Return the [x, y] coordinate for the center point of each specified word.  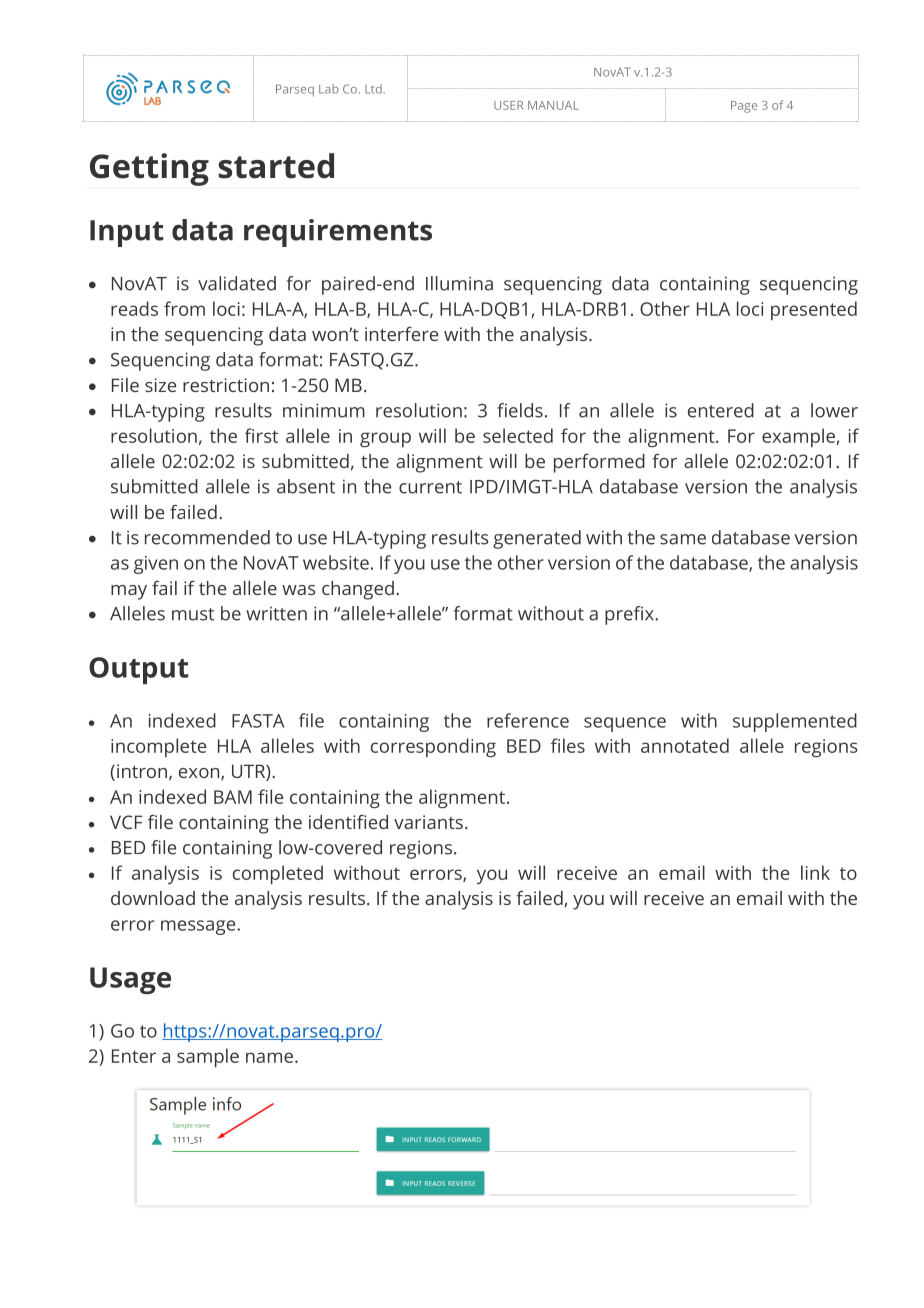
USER [509, 105]
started [276, 166]
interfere [401, 334]
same [683, 539]
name [271, 1057]
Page [744, 107]
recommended [207, 537]
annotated [685, 745]
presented [814, 310]
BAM [233, 797]
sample [208, 1057]
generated [537, 539]
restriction [226, 385]
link [815, 872]
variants [428, 822]
